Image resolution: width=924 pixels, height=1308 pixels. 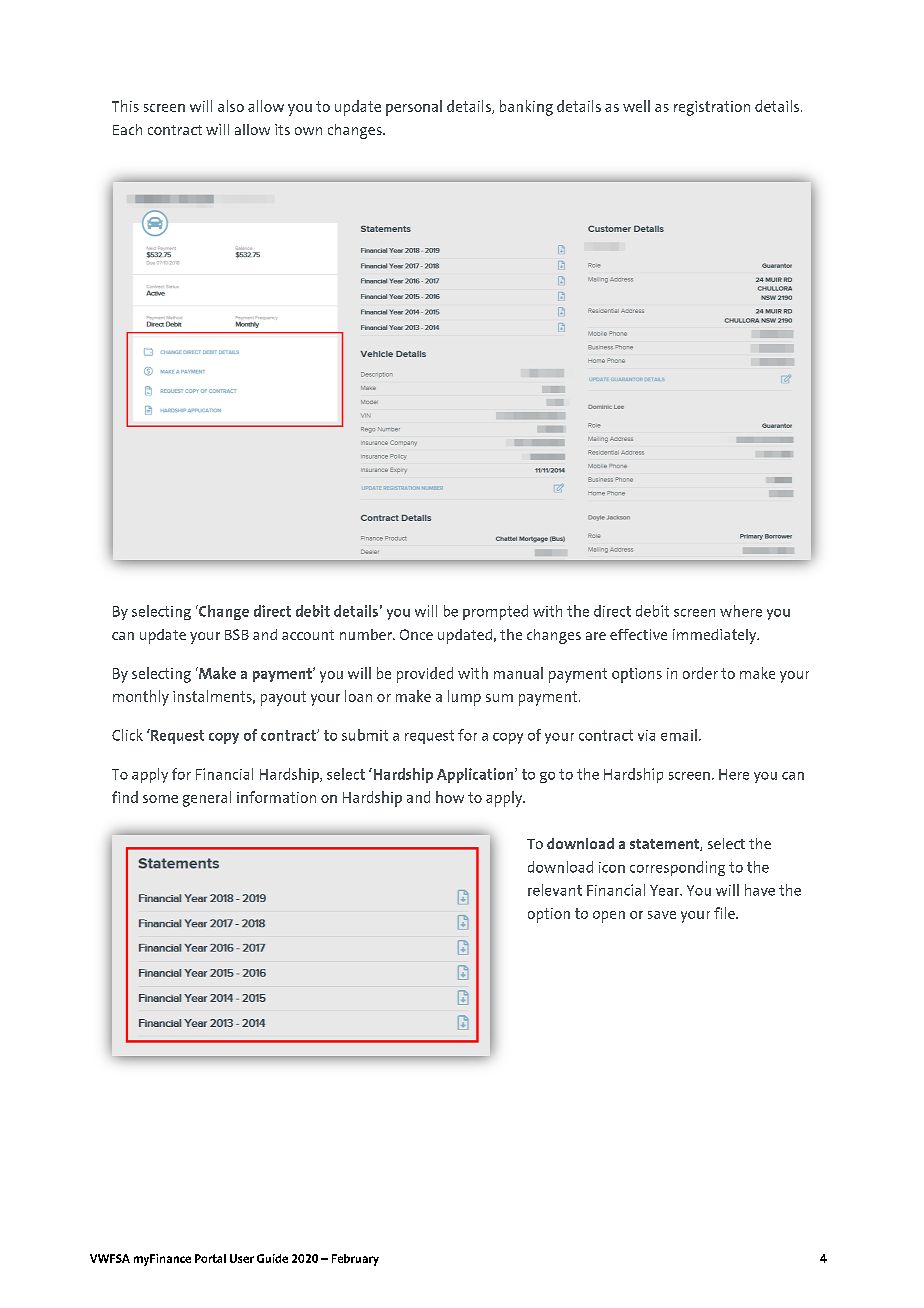 I want to click on personal, so click(x=414, y=108).
